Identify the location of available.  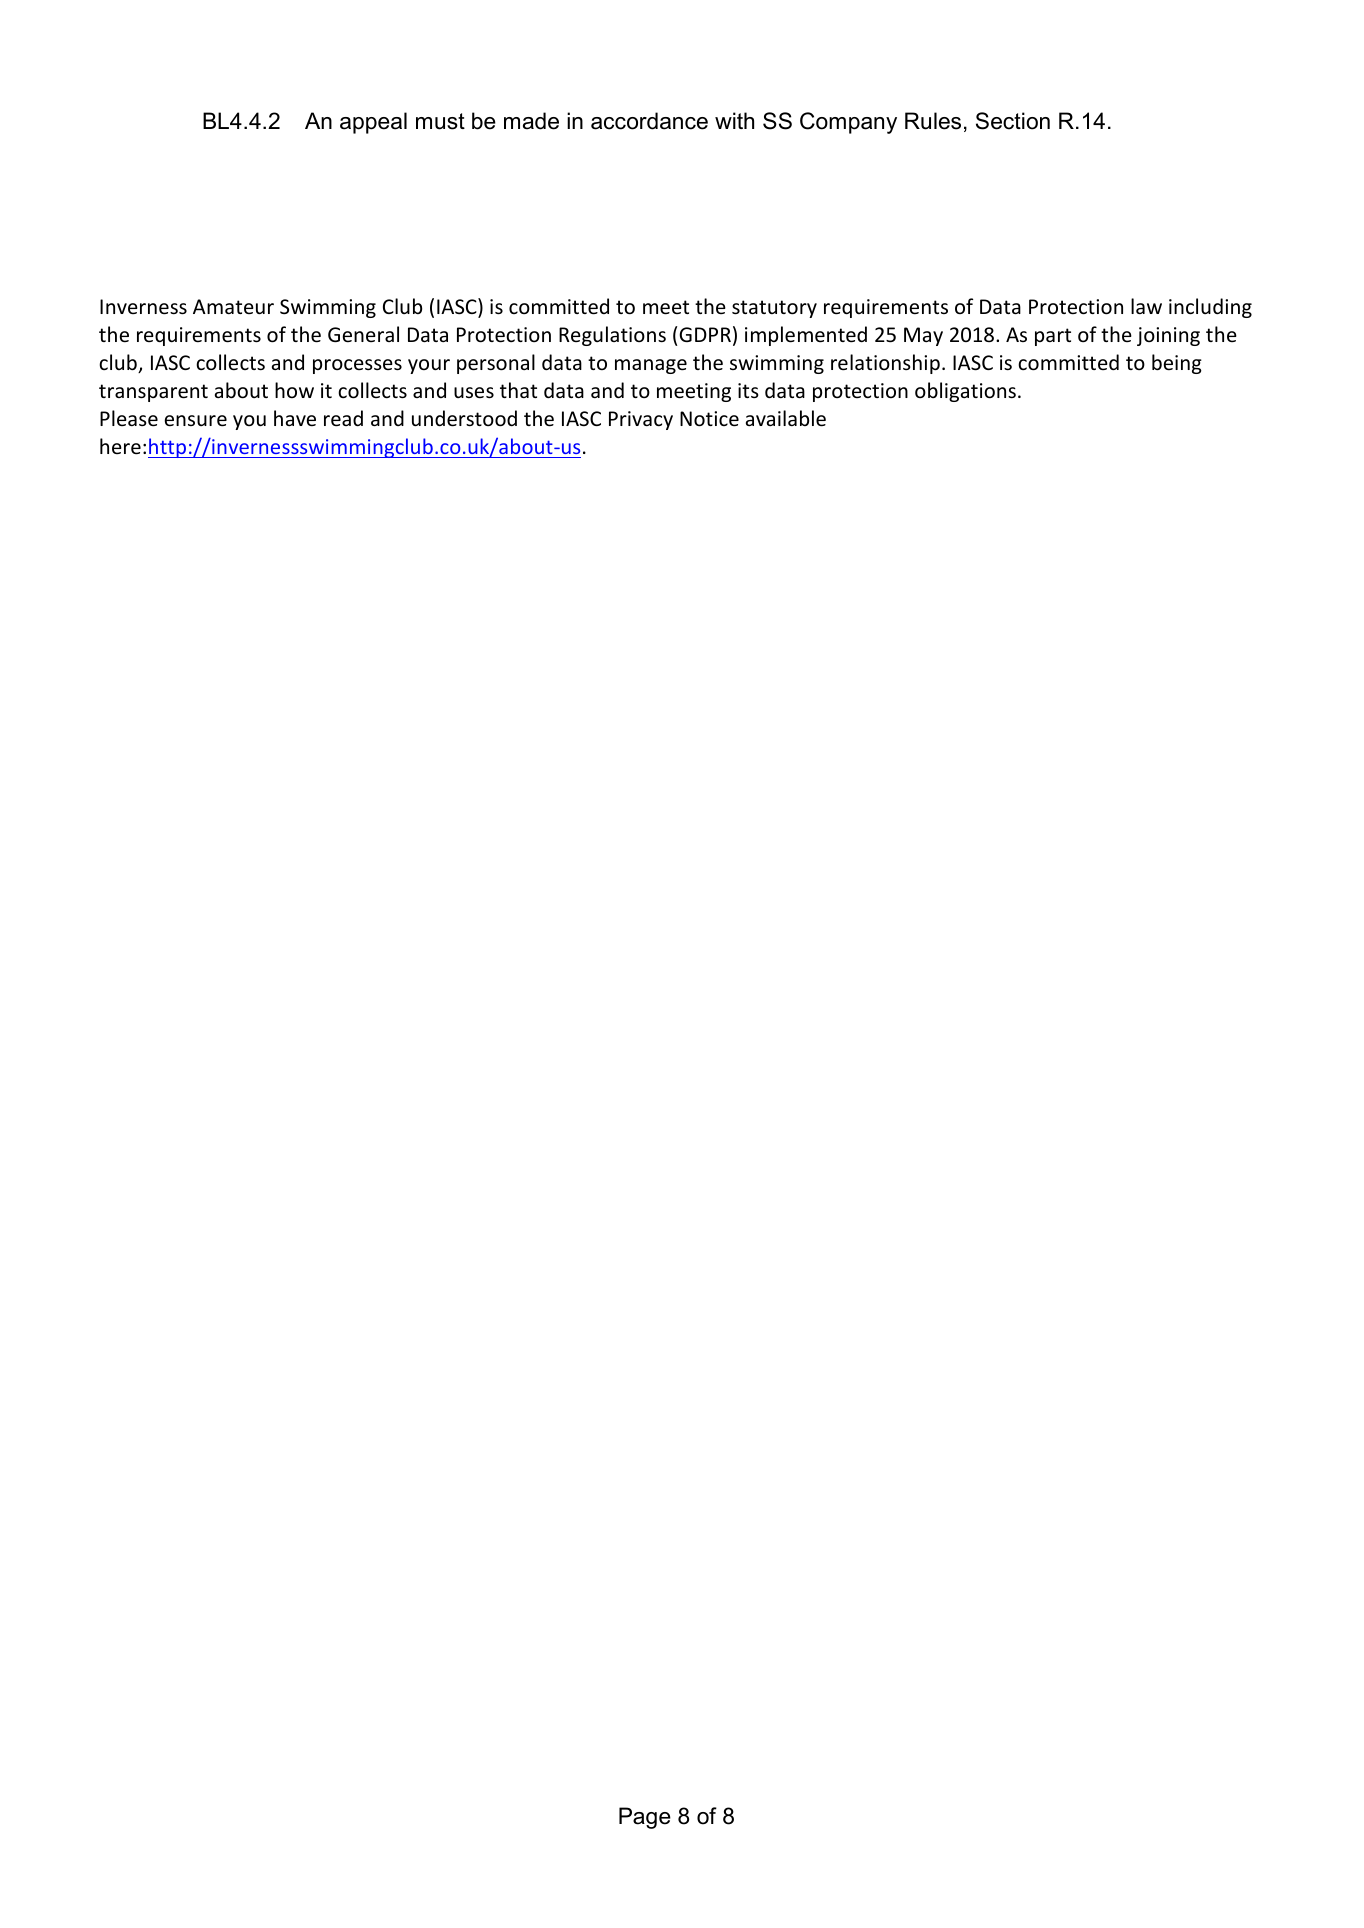
(786, 418).
